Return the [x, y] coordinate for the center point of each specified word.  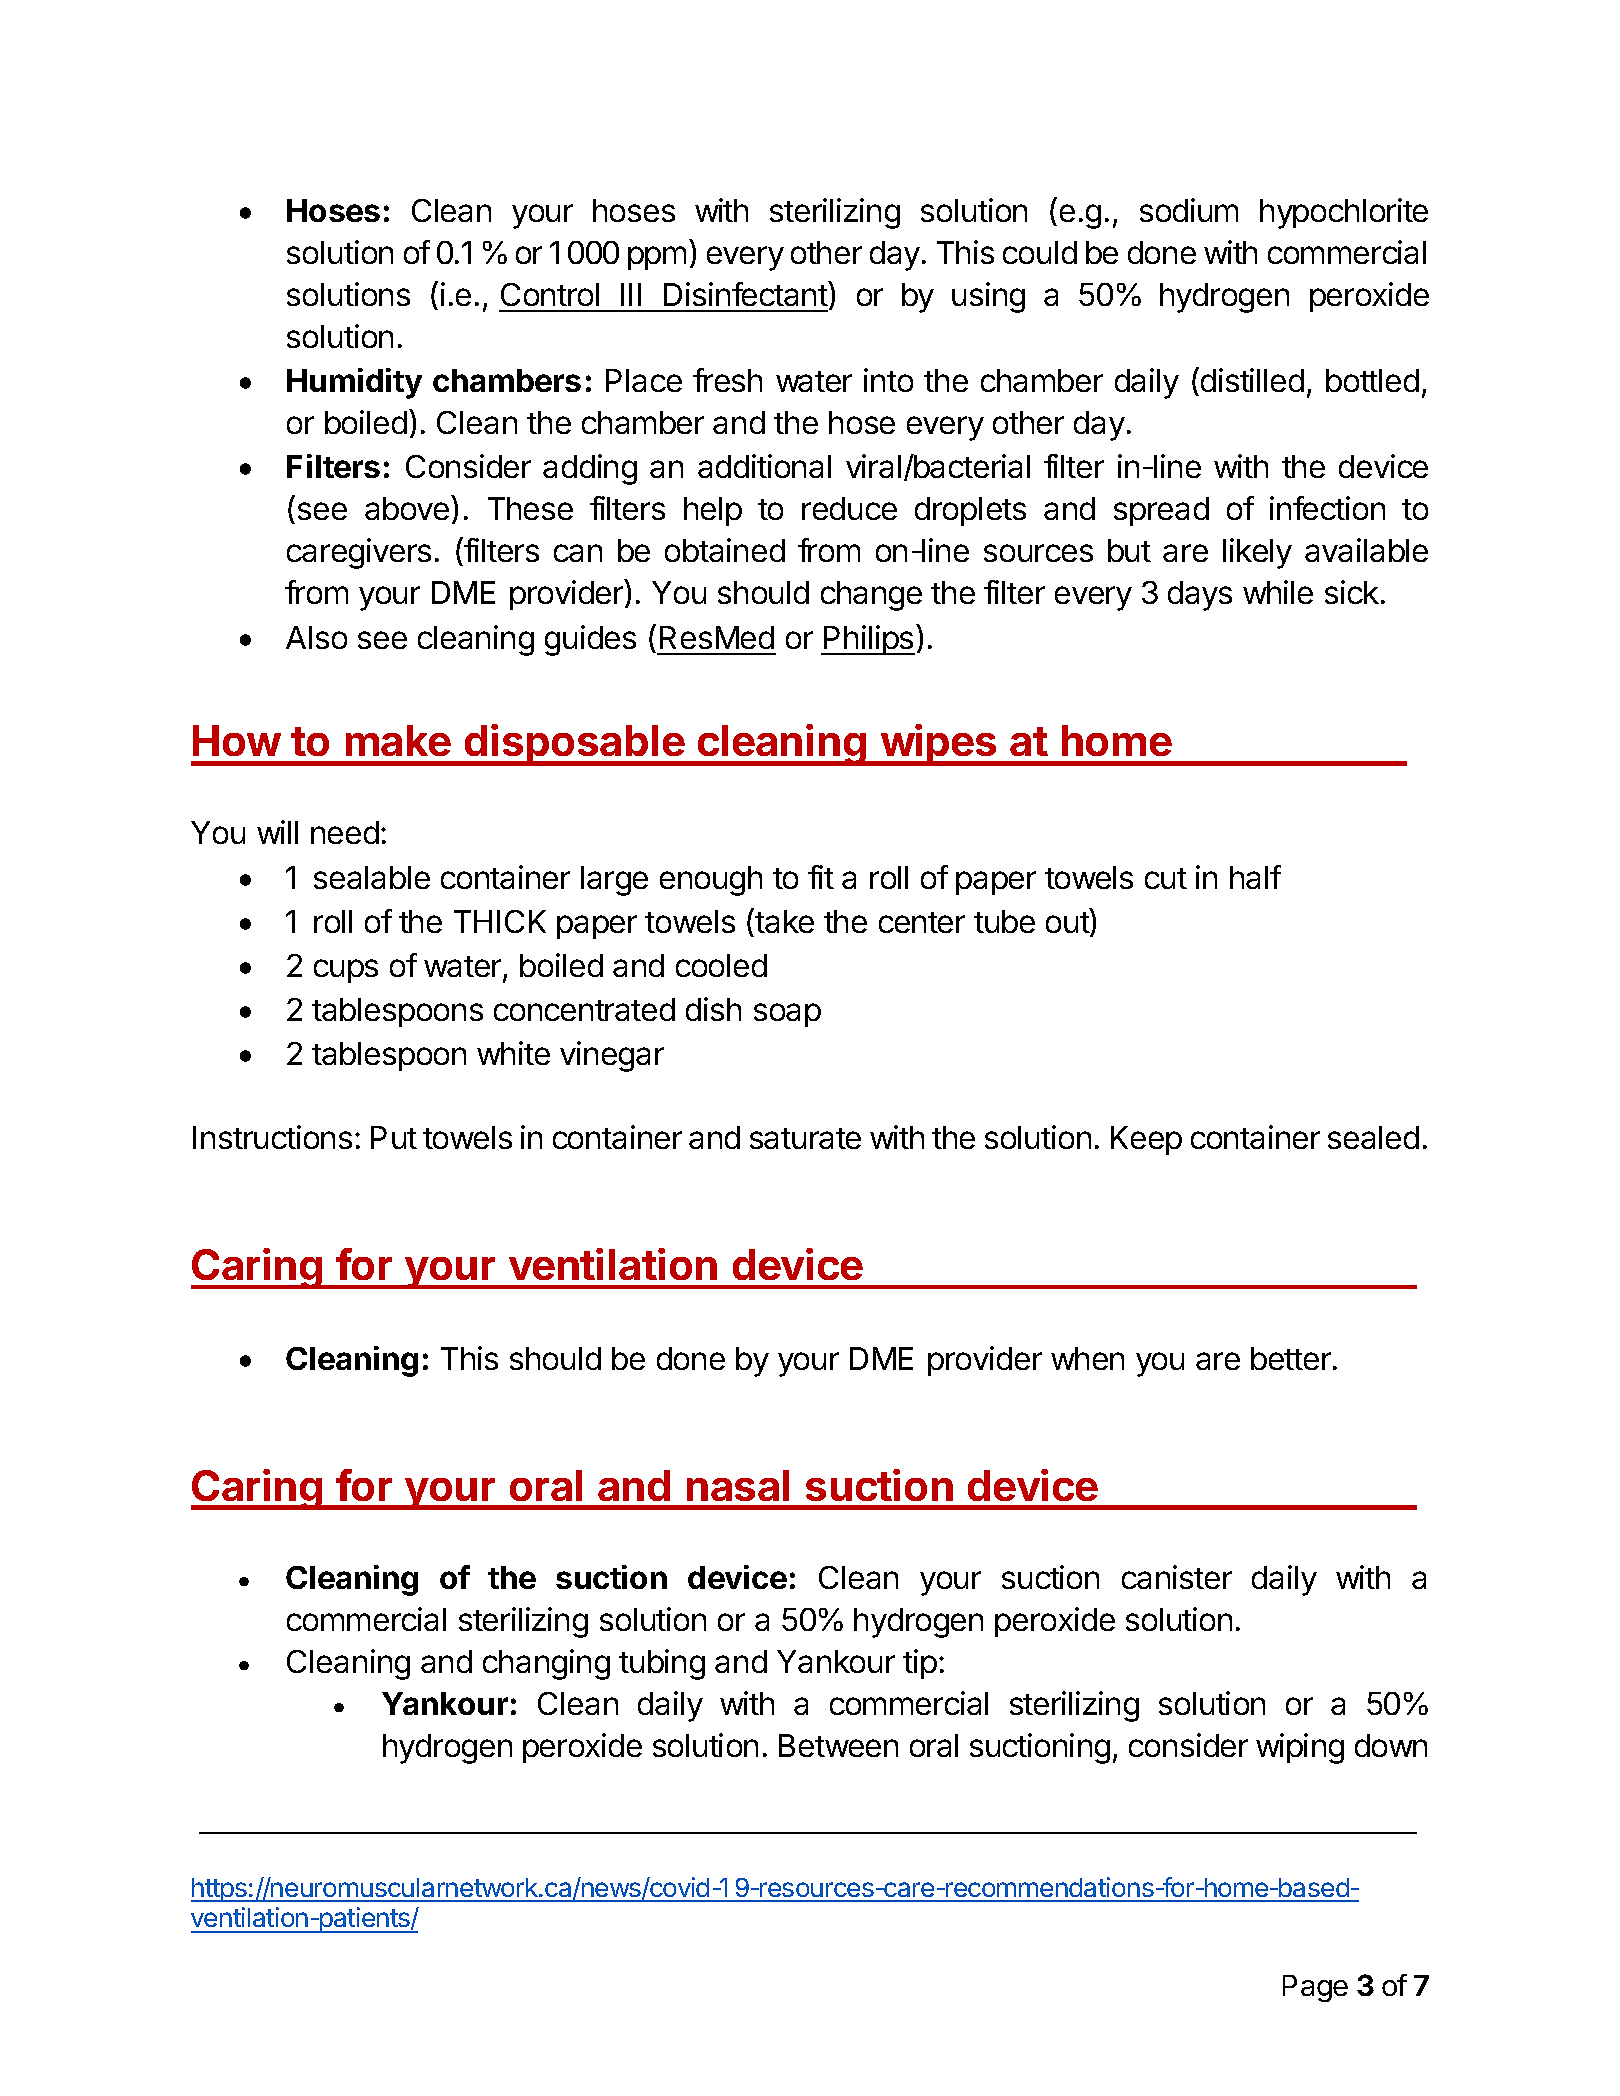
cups [346, 971]
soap [787, 1015]
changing [546, 1664]
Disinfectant [746, 293]
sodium [1189, 210]
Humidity [354, 383]
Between [838, 1745]
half [1255, 877]
